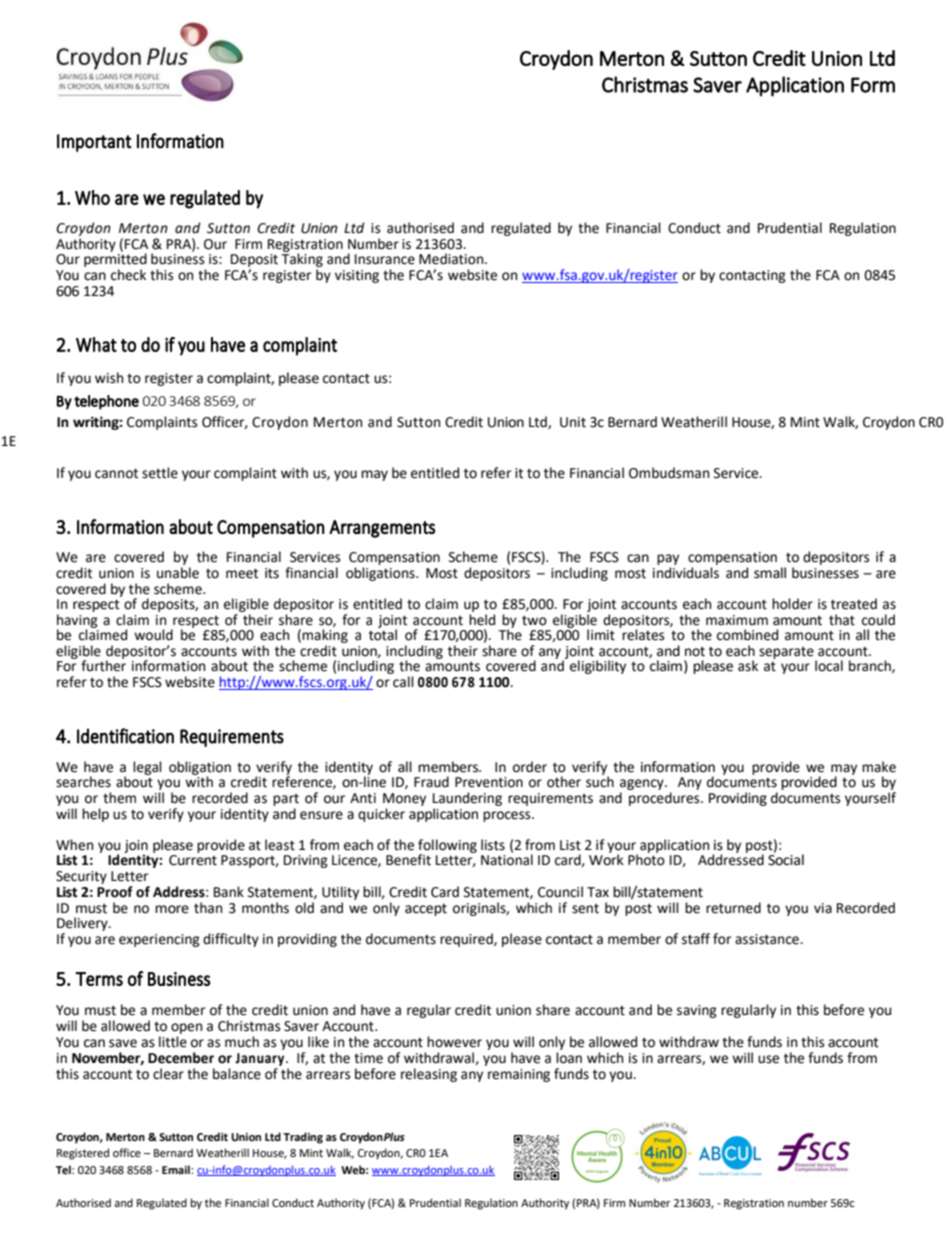  What do you see at coordinates (168, 1074) in the page?
I see `clear` at bounding box center [168, 1074].
